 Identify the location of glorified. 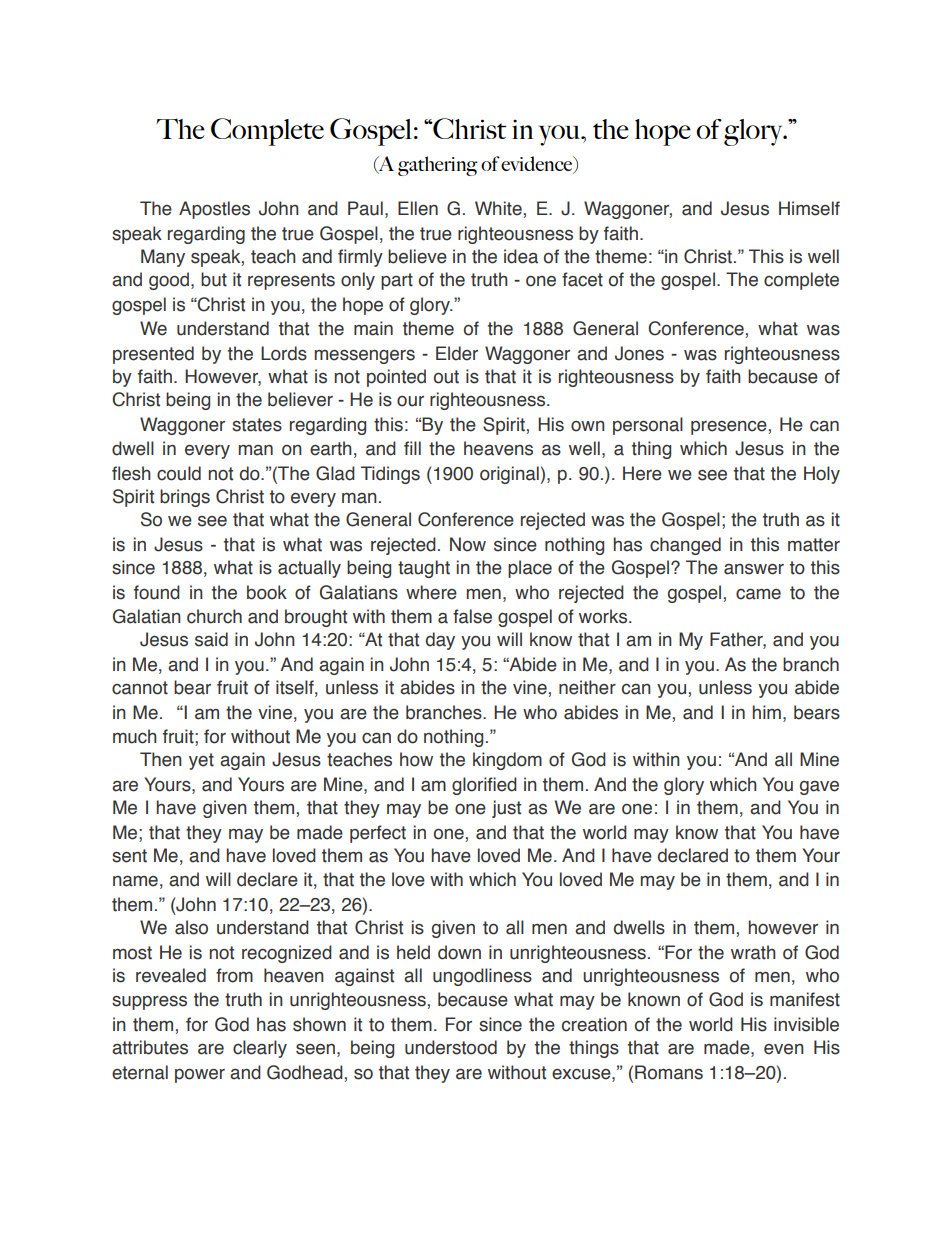
(484, 786).
